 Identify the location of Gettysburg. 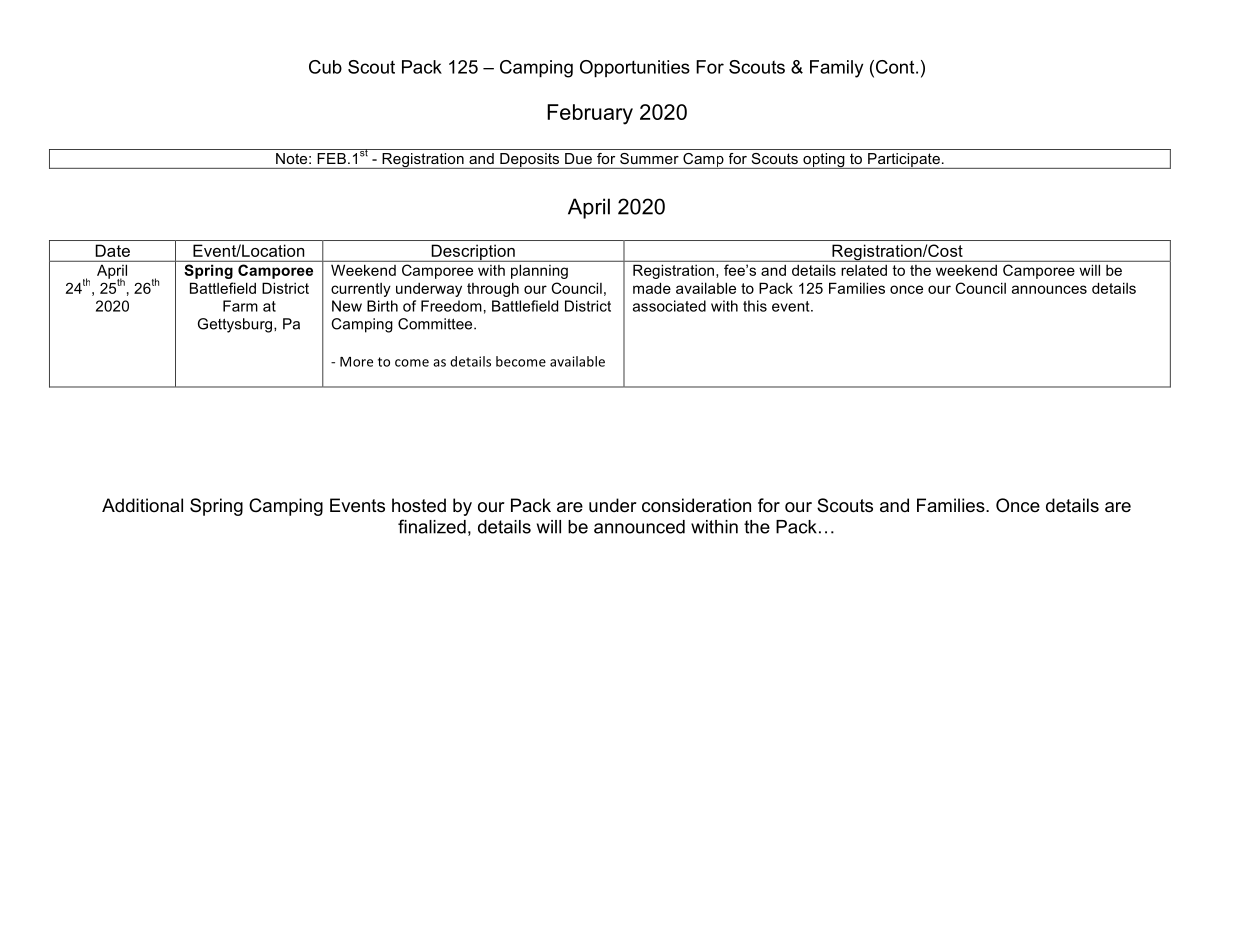
(236, 325).
